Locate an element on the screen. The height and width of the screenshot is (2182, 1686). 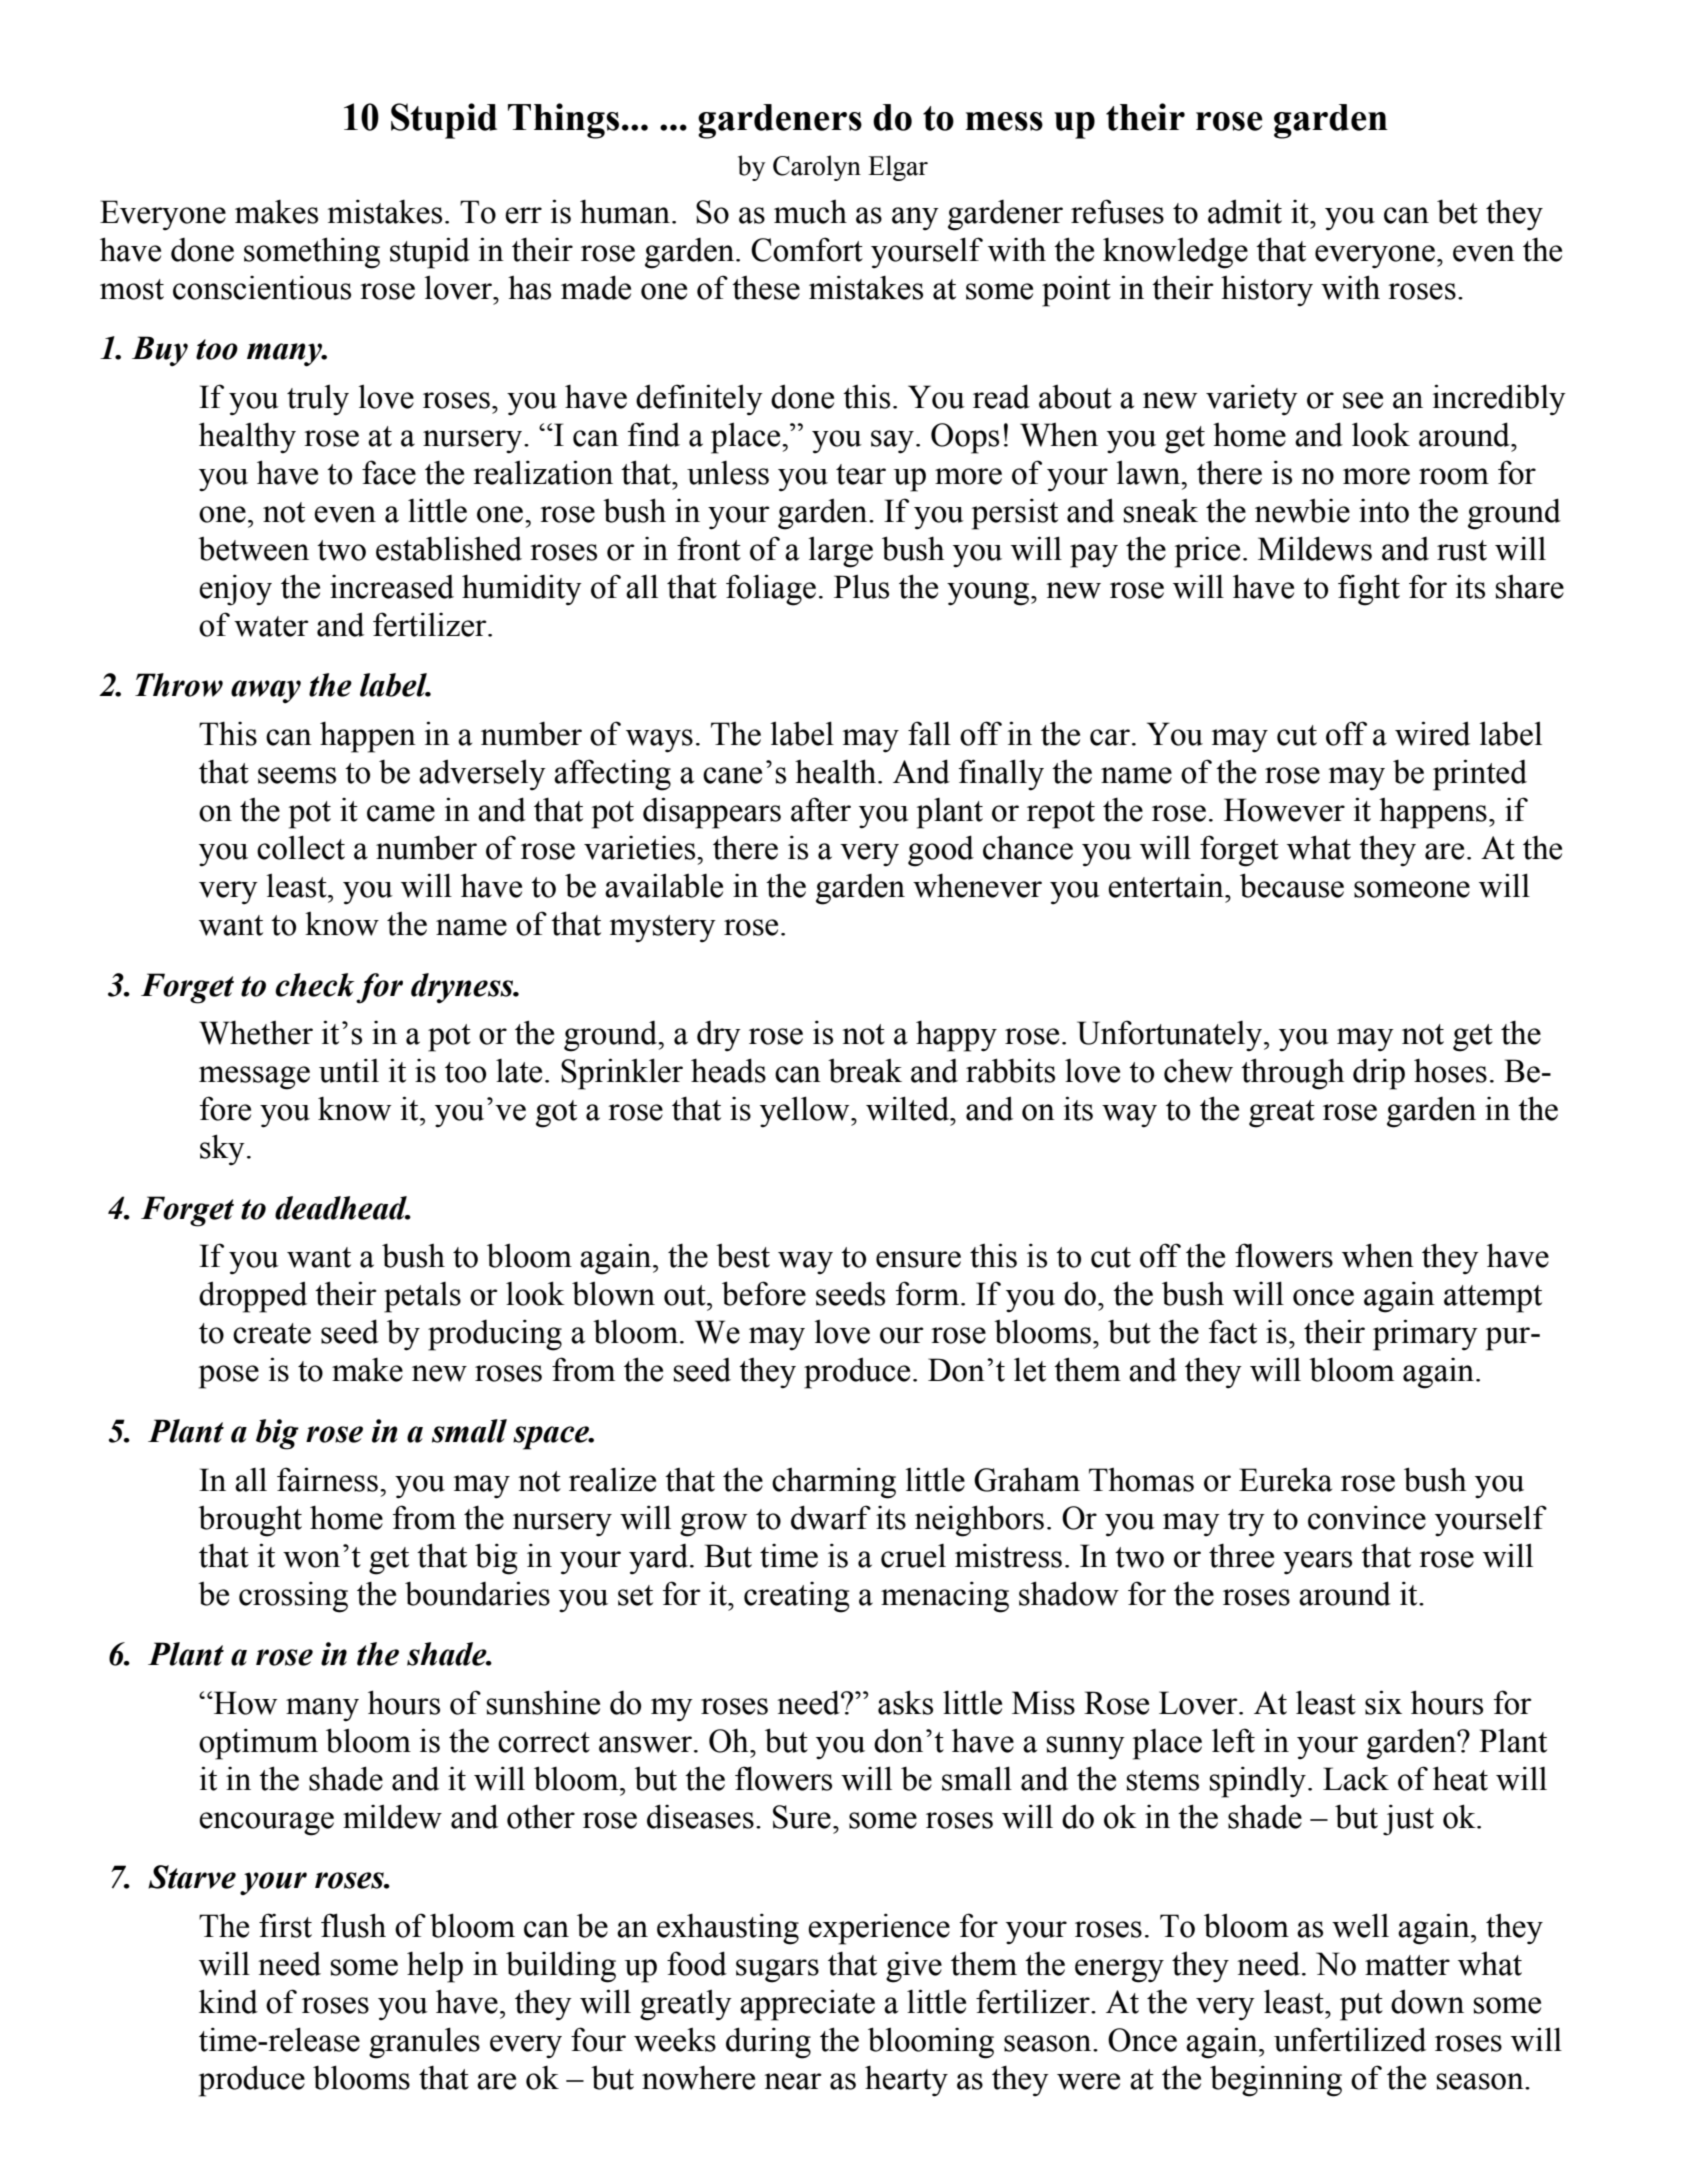
after is located at coordinates (821, 809).
